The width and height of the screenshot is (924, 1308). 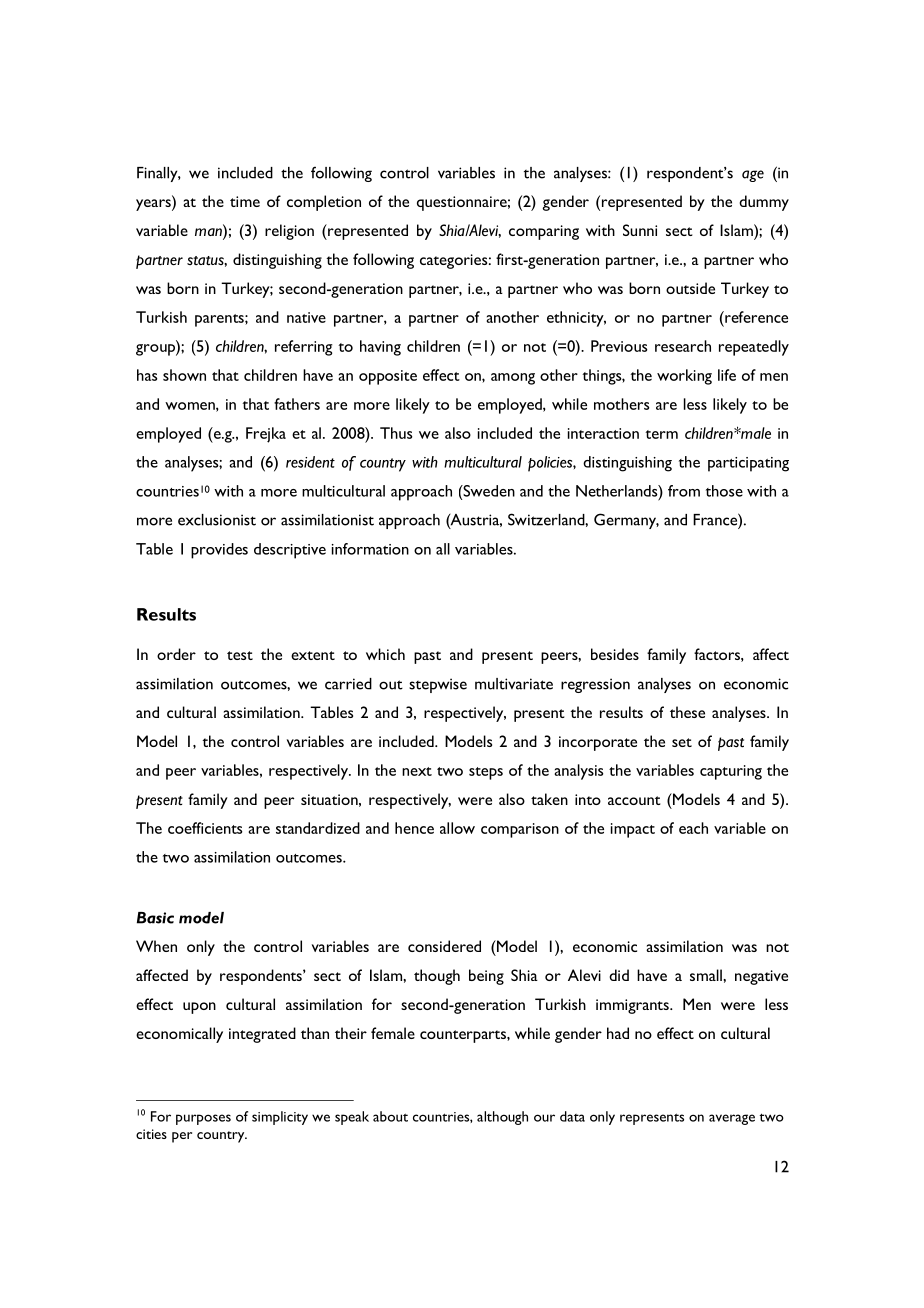 I want to click on comparing, so click(x=544, y=232).
